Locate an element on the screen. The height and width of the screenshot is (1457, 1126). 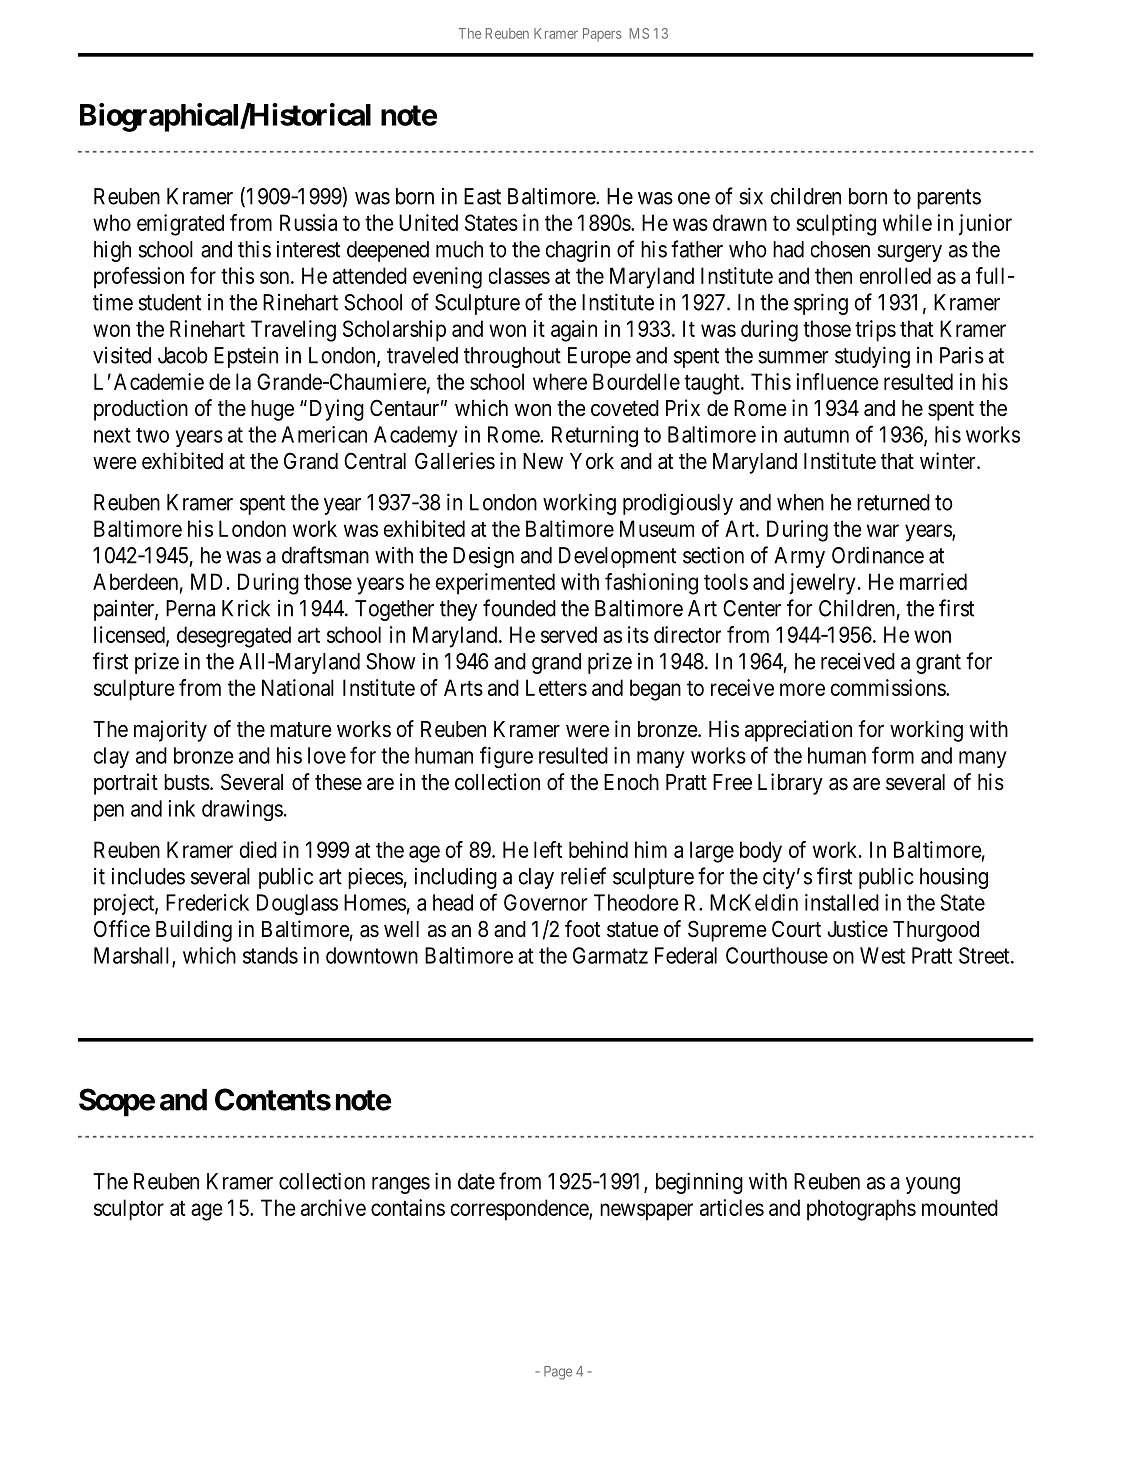
commissions is located at coordinates (889, 687).
